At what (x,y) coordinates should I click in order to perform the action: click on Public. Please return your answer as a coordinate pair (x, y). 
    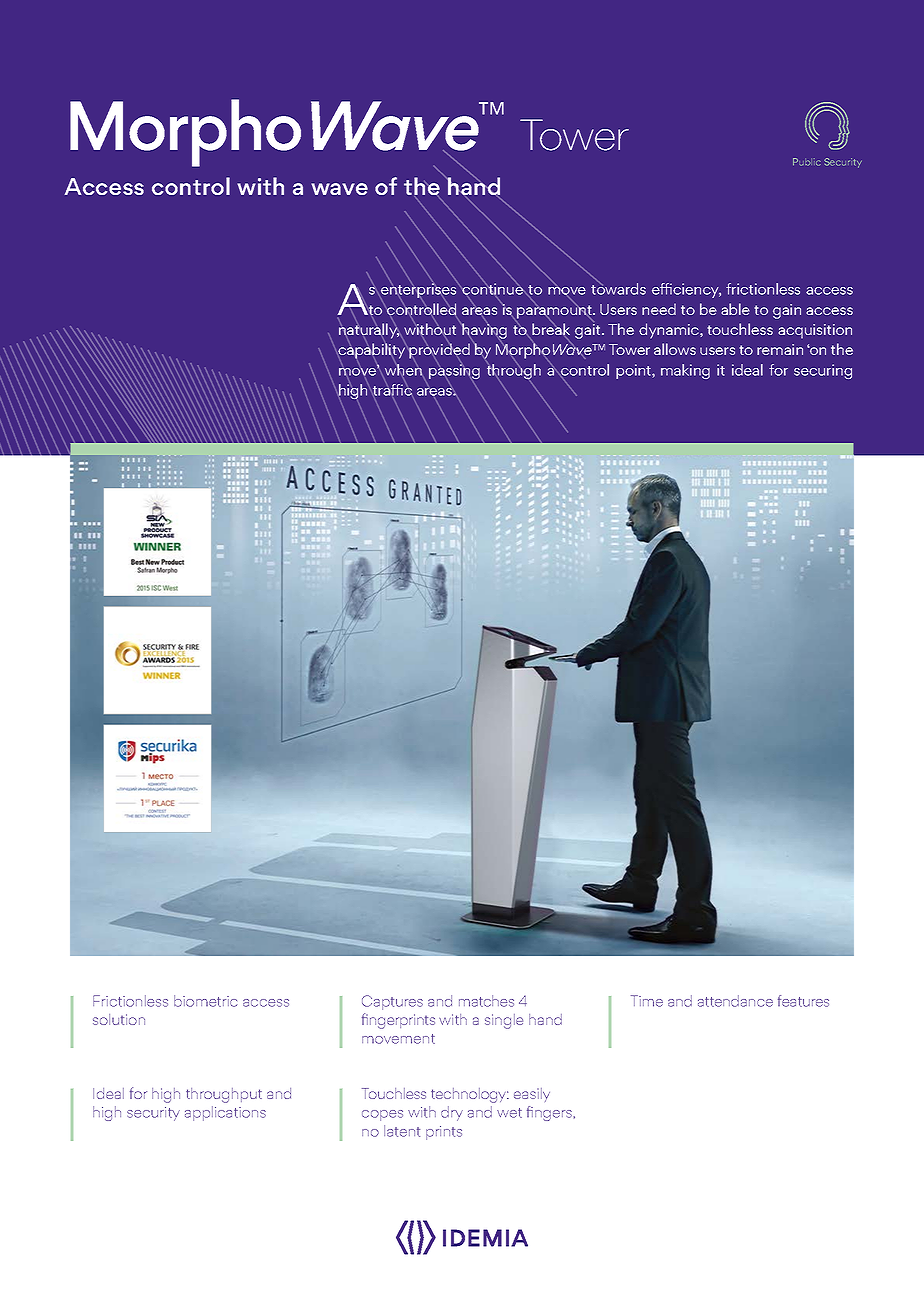
    Looking at the image, I should click on (807, 162).
